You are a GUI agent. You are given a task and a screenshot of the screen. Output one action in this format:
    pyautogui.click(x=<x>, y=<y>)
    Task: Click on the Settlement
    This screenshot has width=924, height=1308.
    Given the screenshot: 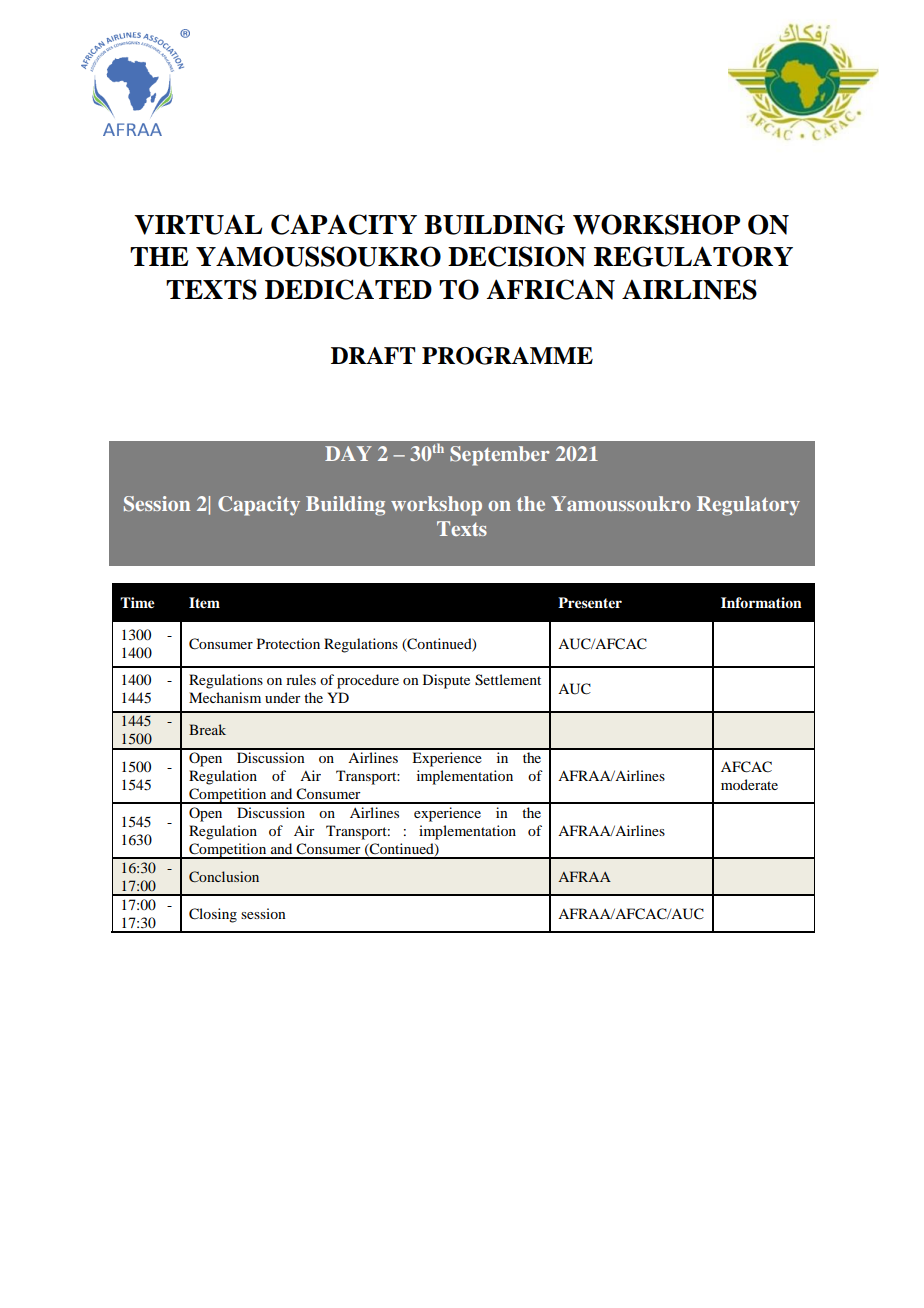 What is the action you would take?
    pyautogui.click(x=508, y=680)
